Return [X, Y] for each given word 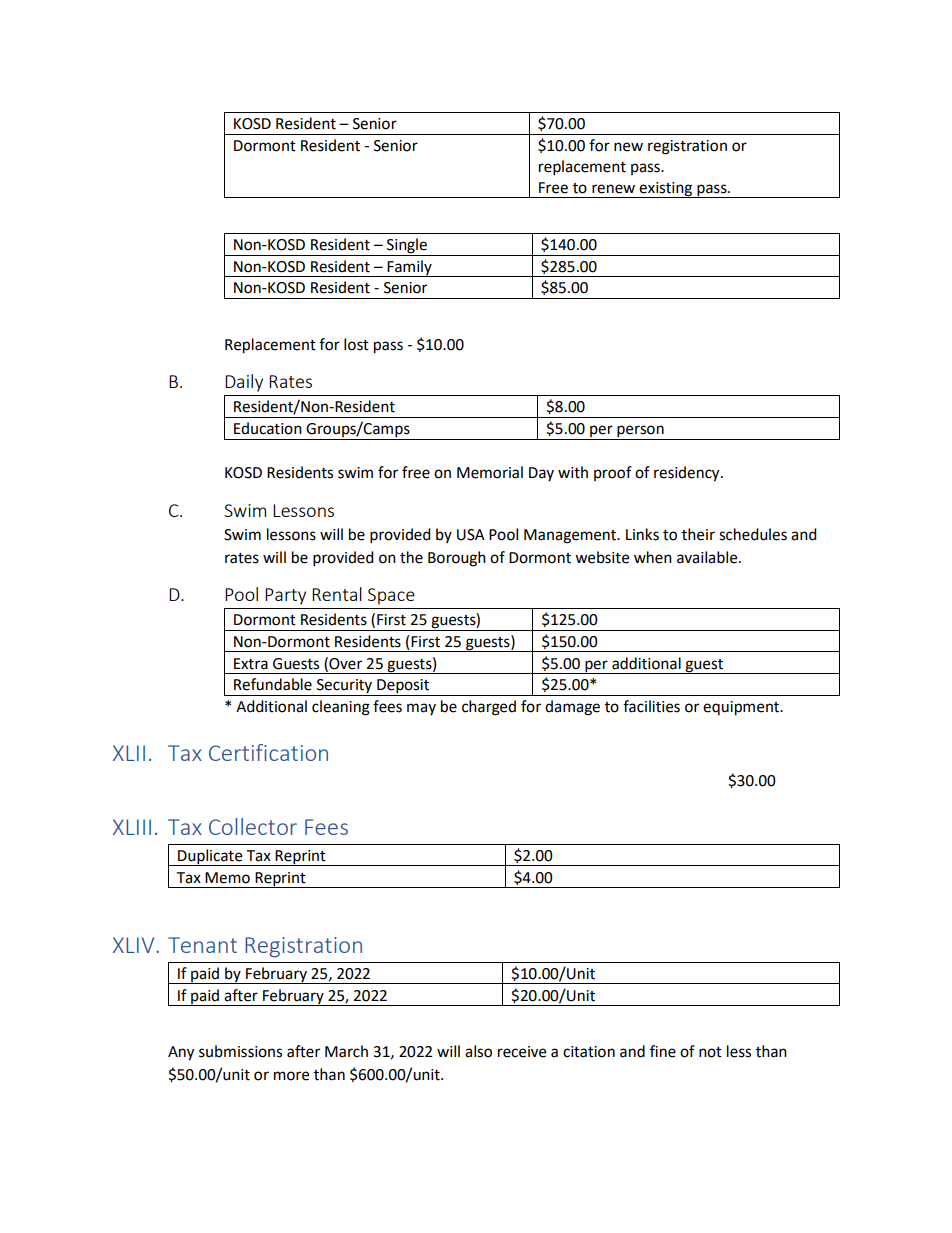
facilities [651, 706]
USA [471, 535]
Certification [268, 752]
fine [663, 1051]
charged [489, 708]
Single [407, 247]
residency [688, 474]
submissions [240, 1051]
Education [268, 428]
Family [410, 268]
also [478, 1051]
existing [666, 190]
